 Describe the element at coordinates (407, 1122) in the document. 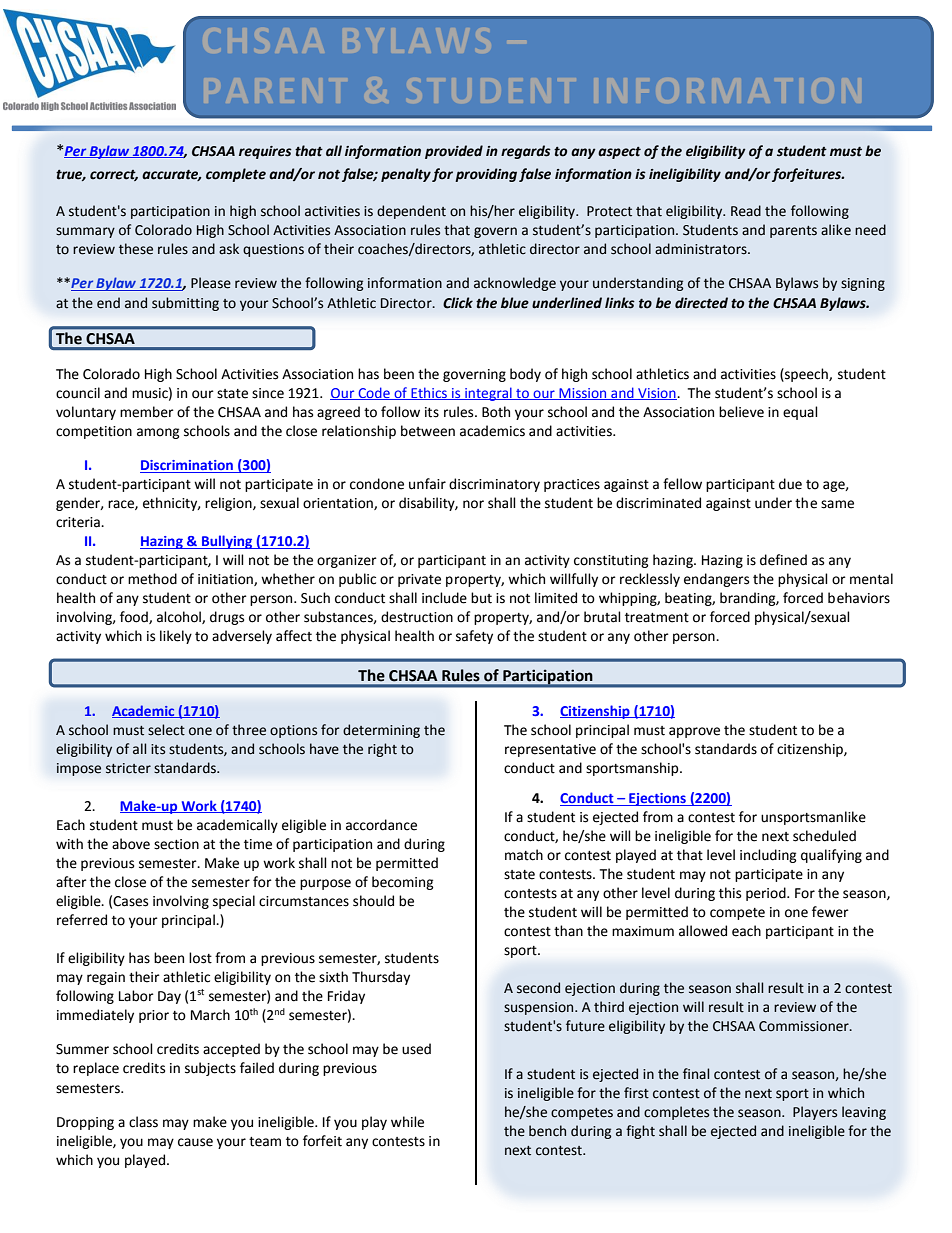

I see `while` at that location.
